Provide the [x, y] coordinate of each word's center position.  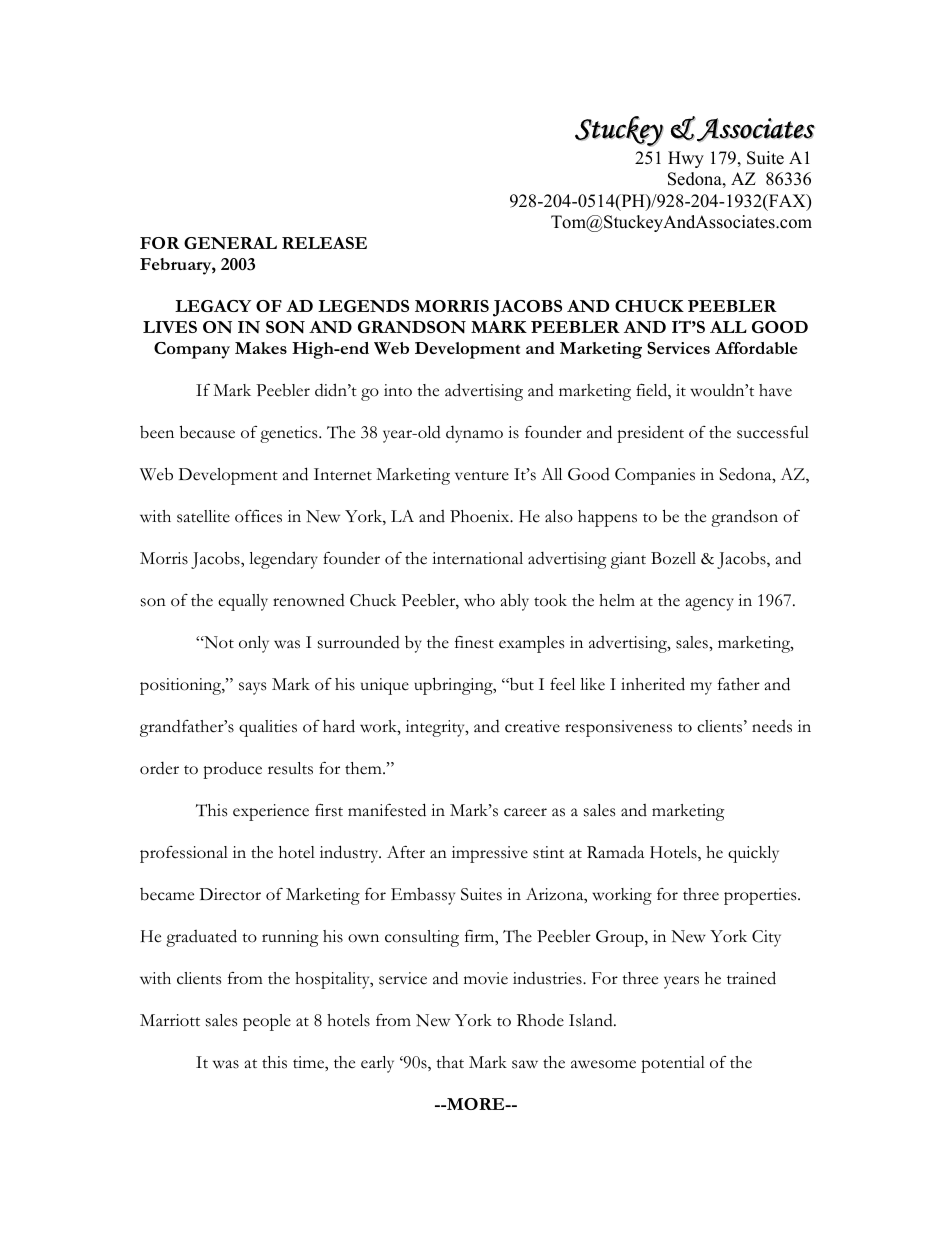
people [267, 1022]
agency [710, 604]
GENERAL [230, 243]
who [479, 600]
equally [243, 602]
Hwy [686, 159]
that [450, 1062]
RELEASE [324, 243]
